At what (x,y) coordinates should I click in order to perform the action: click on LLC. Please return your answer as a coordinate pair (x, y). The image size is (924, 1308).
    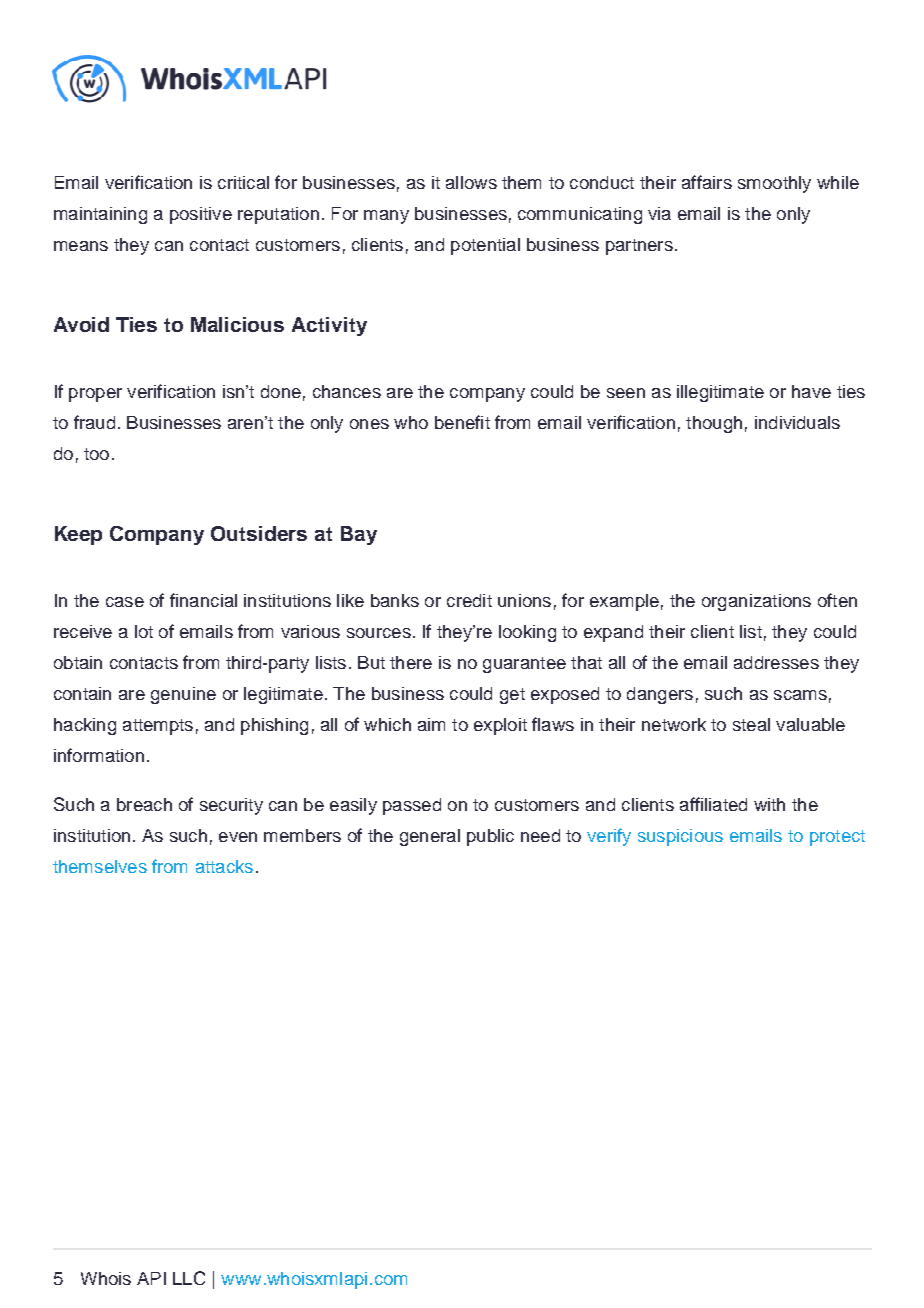
    Looking at the image, I should click on (189, 1278).
